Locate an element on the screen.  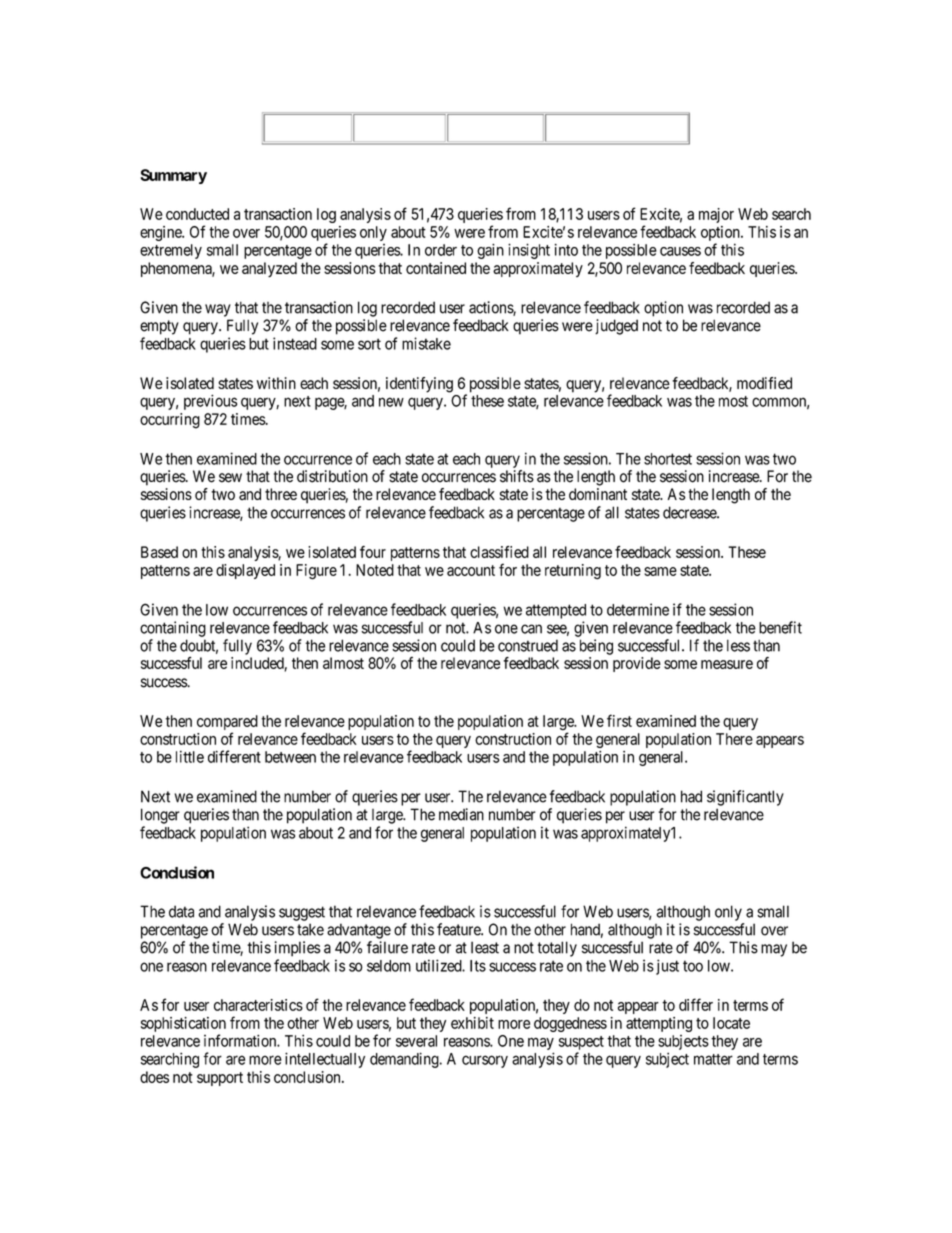
classified is located at coordinates (499, 552).
